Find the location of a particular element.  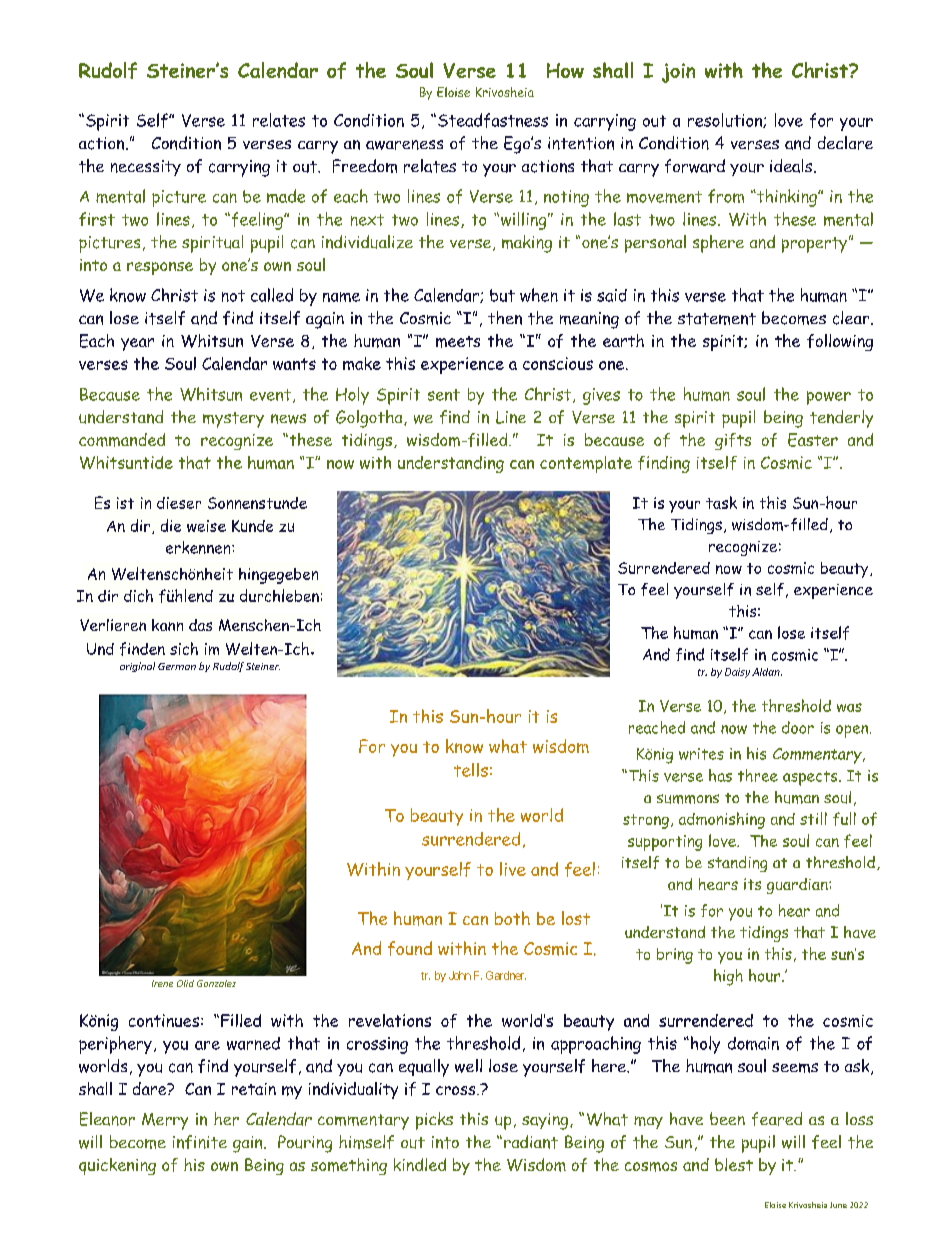

kindled is located at coordinates (420, 1164).
